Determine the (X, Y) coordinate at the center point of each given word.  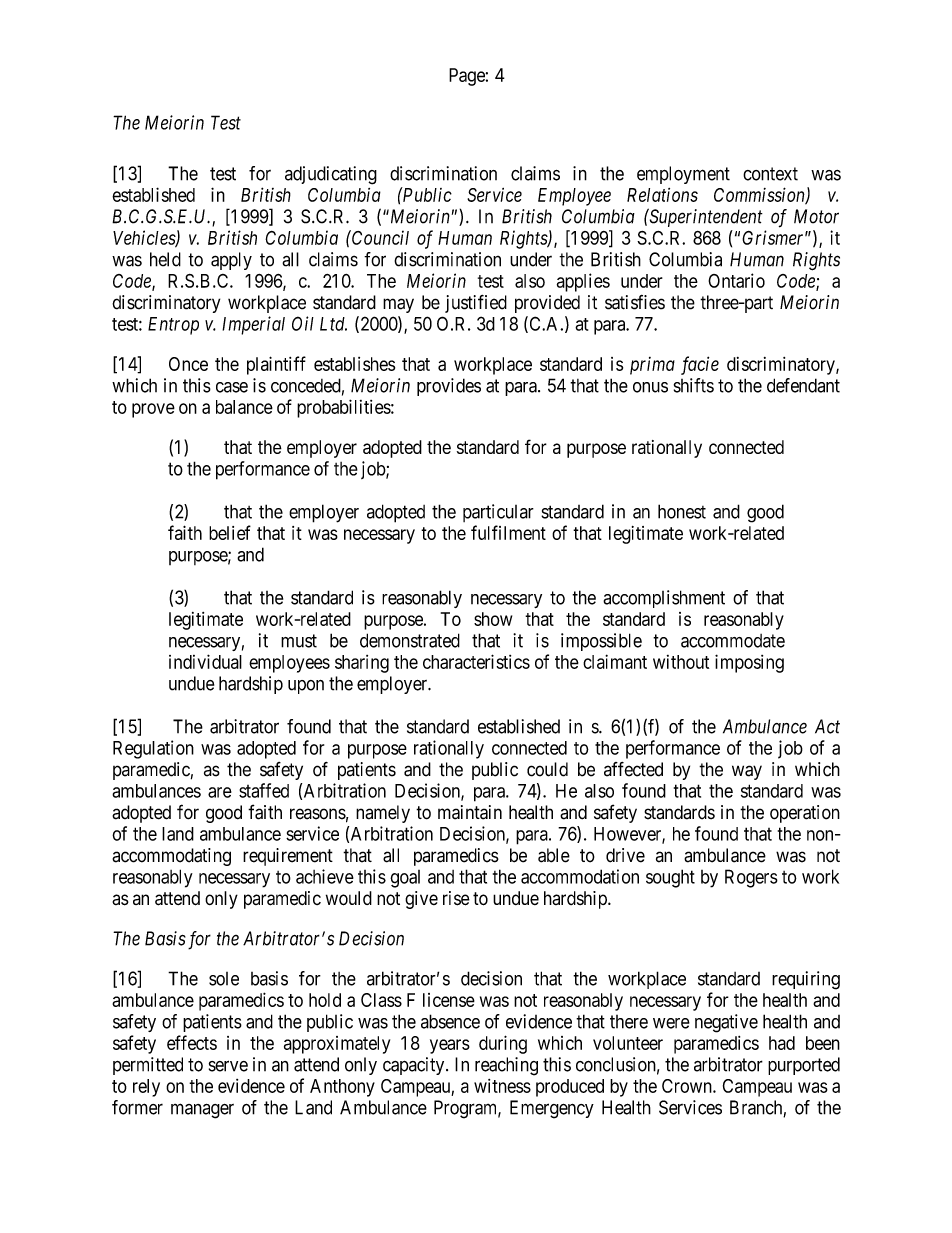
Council (379, 237)
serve (228, 1066)
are (220, 792)
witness (502, 1086)
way (747, 772)
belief (230, 532)
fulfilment (508, 532)
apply (231, 261)
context (770, 174)
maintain (470, 812)
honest (682, 511)
